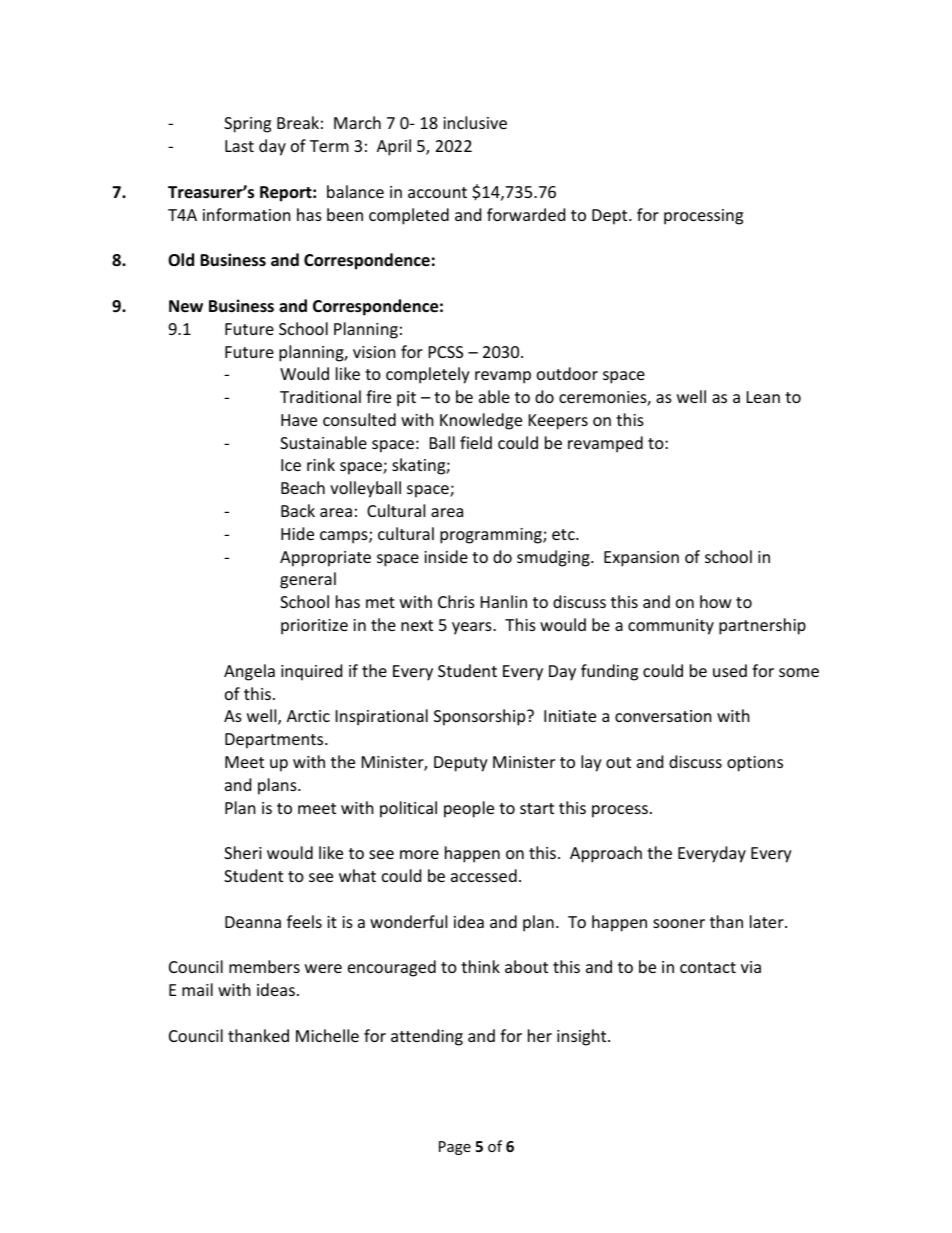  I want to click on Sheri, so click(243, 852).
